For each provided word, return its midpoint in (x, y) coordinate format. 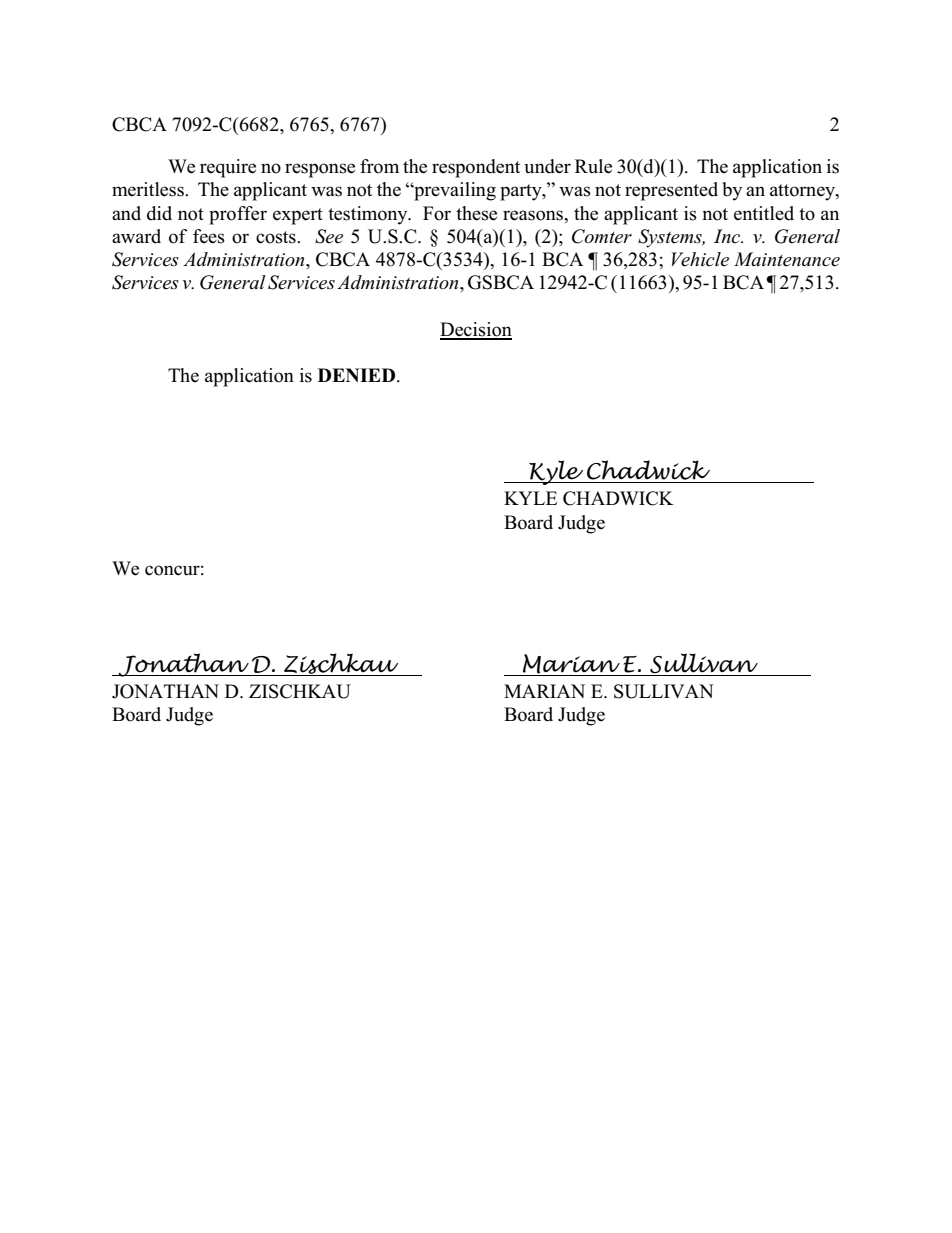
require (228, 168)
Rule (593, 166)
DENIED (358, 375)
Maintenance (787, 259)
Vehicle (700, 259)
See (329, 236)
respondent (476, 168)
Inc (728, 236)
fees (209, 236)
